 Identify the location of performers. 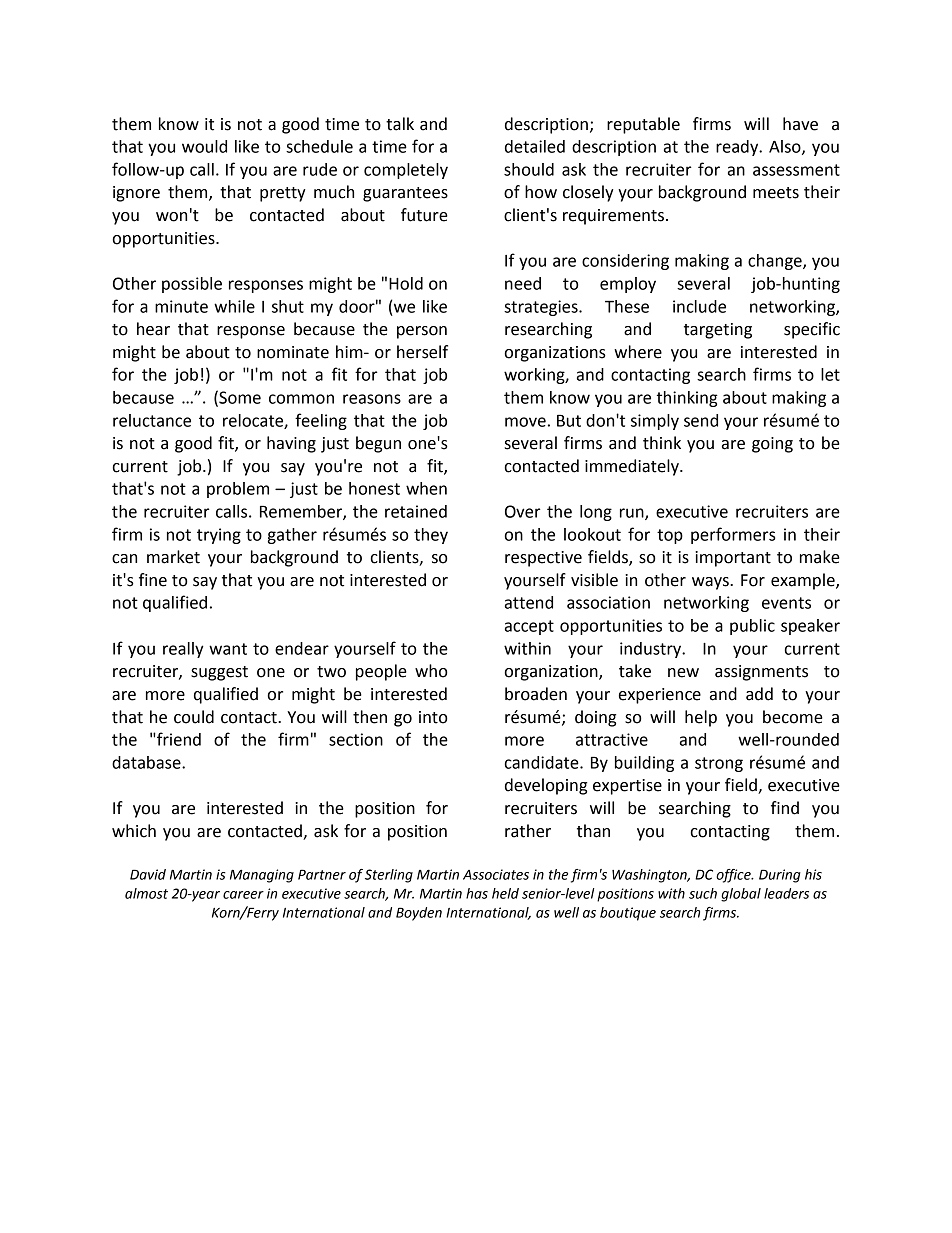
(733, 535).
